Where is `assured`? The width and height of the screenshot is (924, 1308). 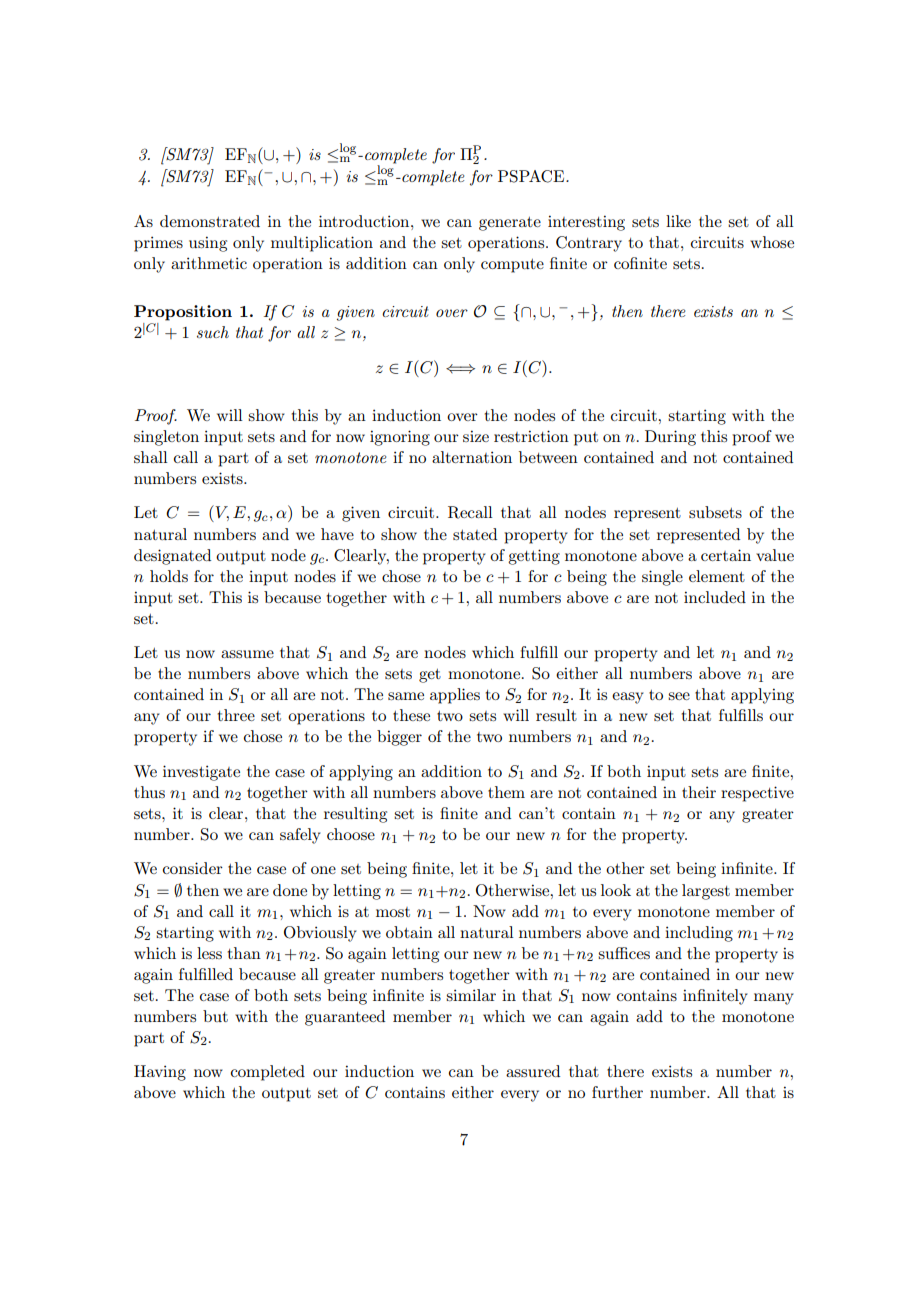
assured is located at coordinates (533, 1071).
